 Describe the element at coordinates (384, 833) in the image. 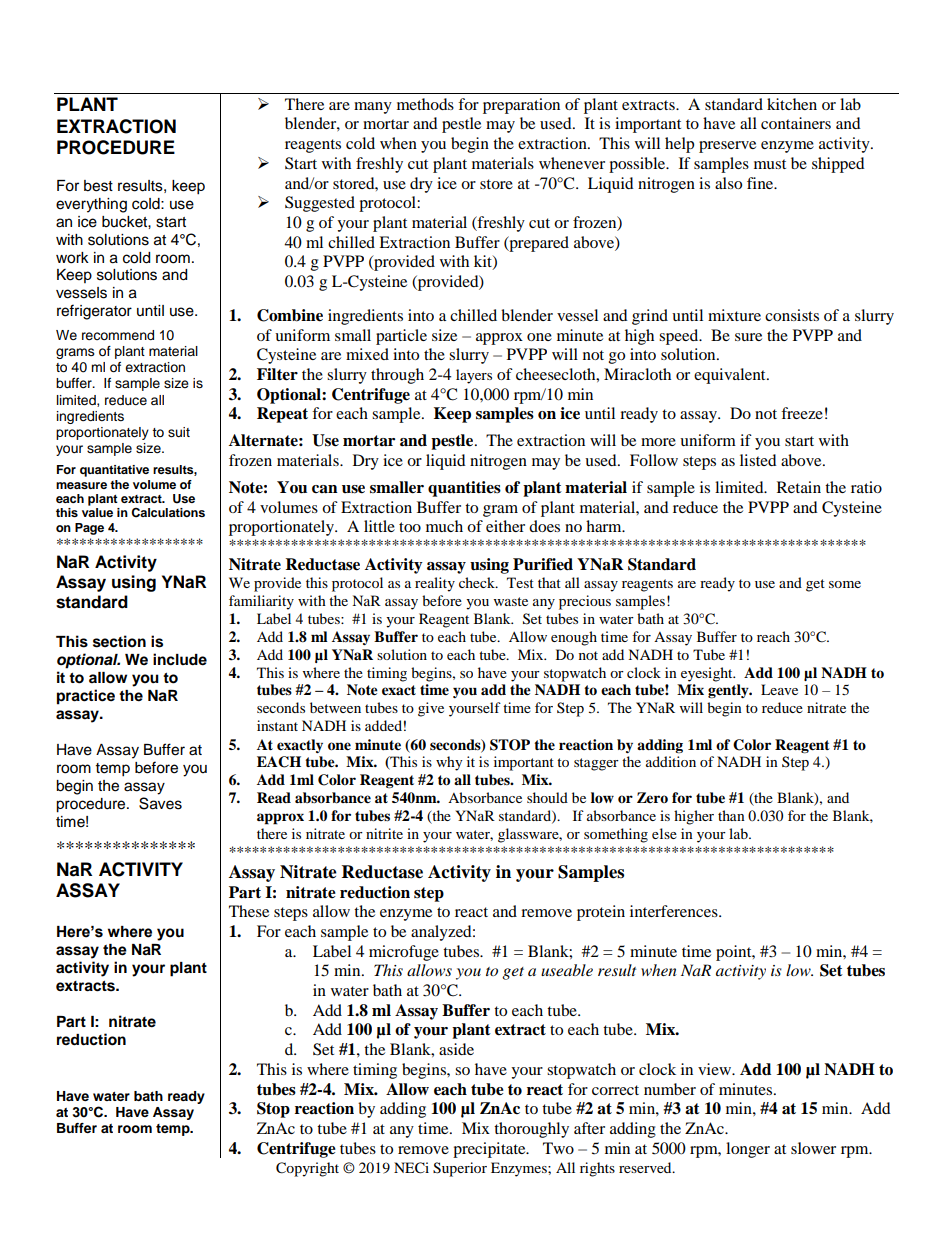

I see `nitrite` at that location.
